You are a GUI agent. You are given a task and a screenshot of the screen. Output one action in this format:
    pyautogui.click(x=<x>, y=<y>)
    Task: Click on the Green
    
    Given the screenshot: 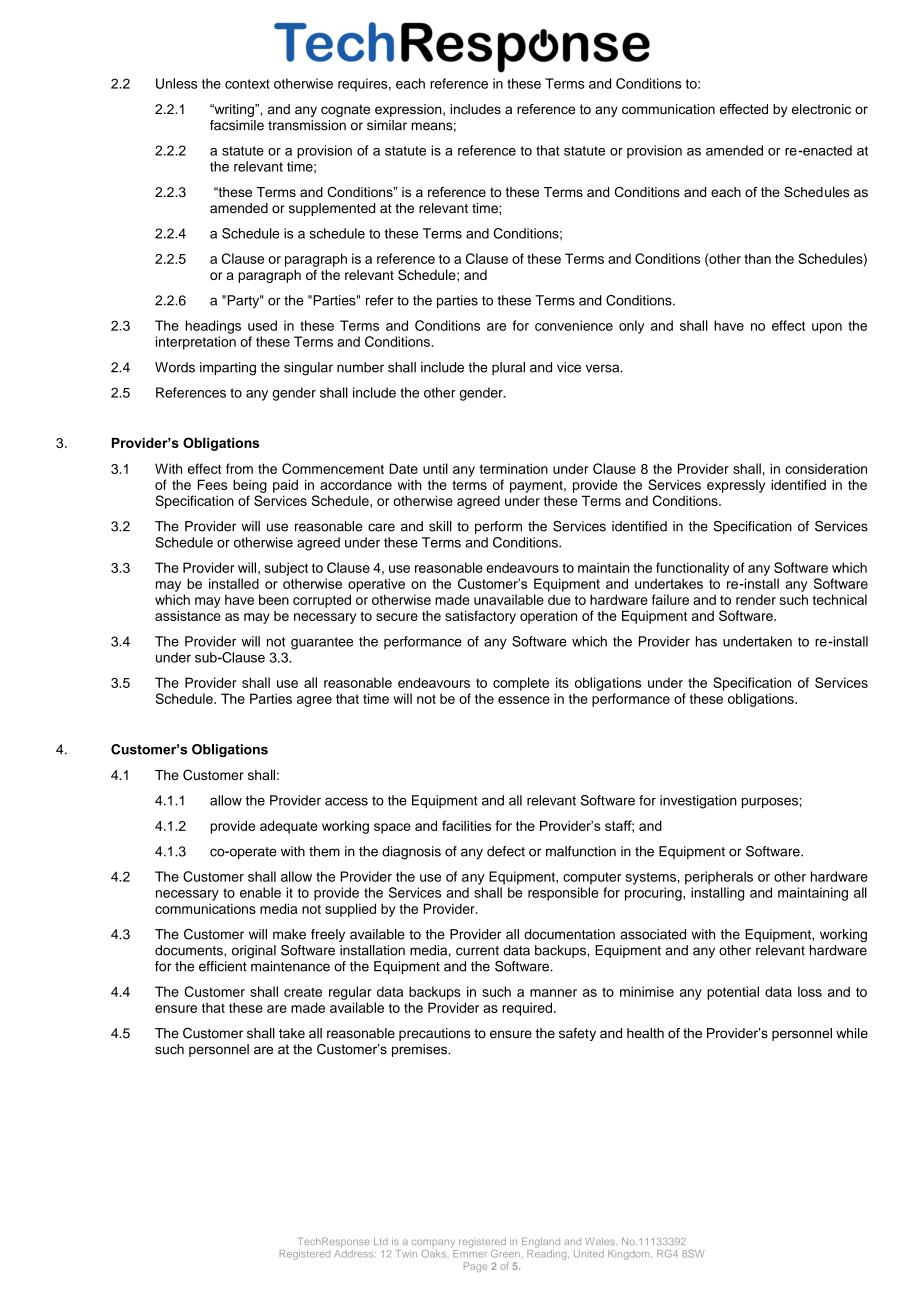 What is the action you would take?
    pyautogui.click(x=505, y=1254)
